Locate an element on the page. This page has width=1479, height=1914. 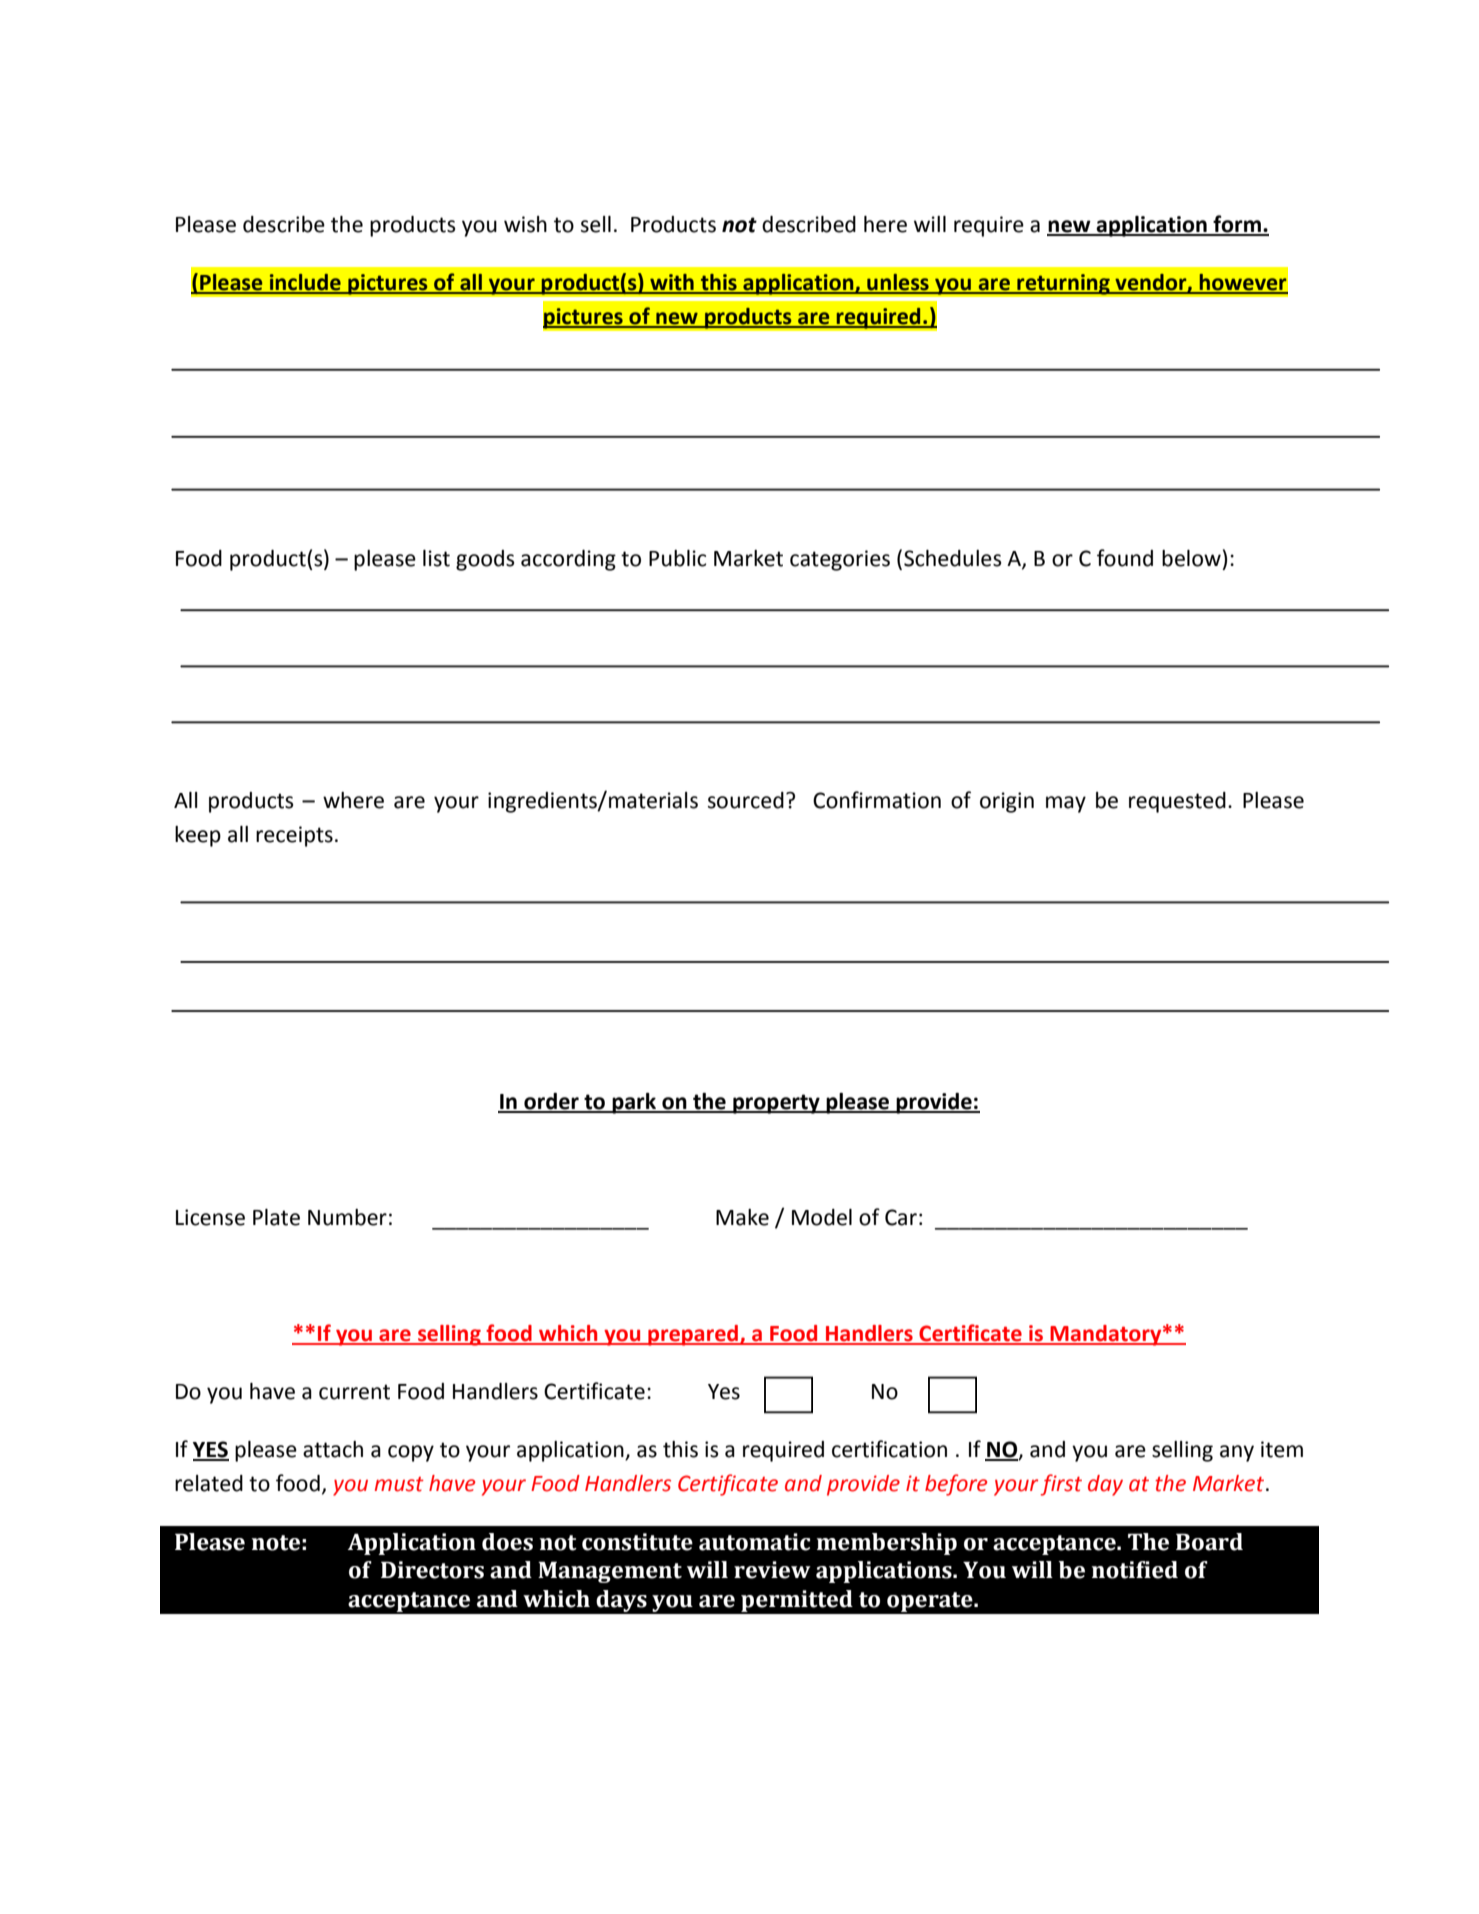
form is located at coordinates (1237, 225).
